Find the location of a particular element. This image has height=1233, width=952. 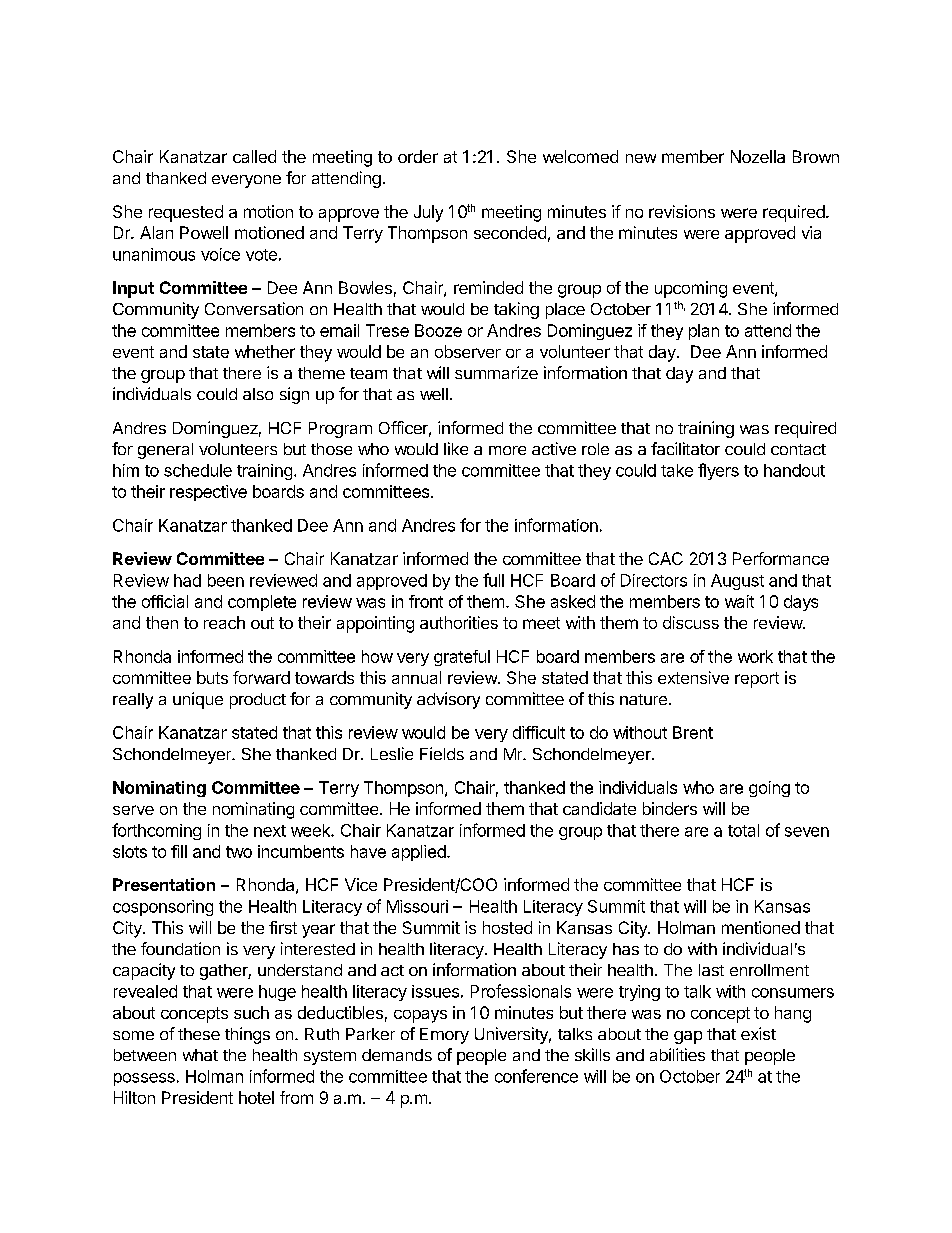

July is located at coordinates (428, 213).
